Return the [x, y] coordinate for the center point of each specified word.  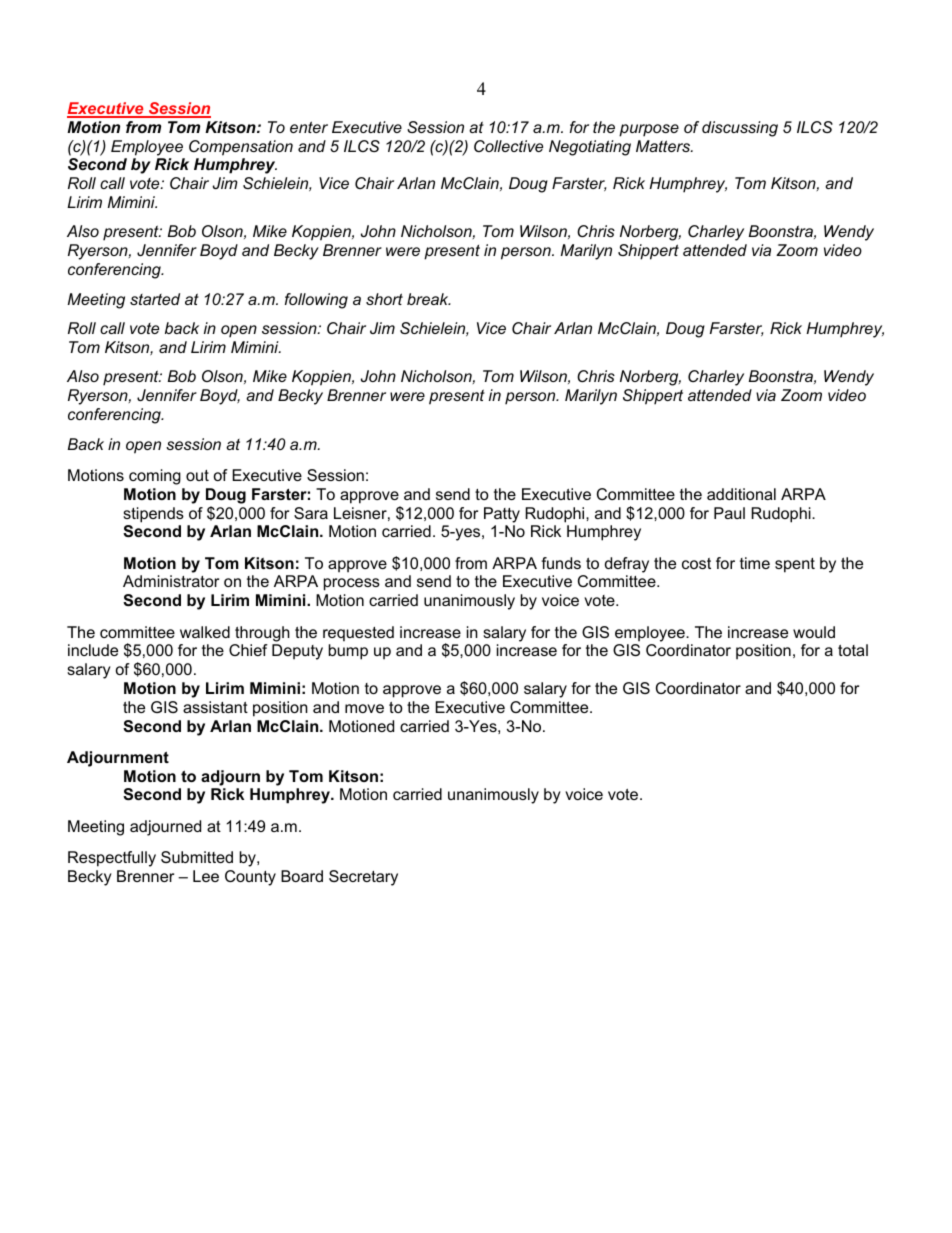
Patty [502, 515]
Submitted [197, 857]
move [364, 708]
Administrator [171, 581]
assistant [215, 707]
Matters [664, 146]
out [197, 475]
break [429, 299]
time [755, 563]
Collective [508, 146]
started [155, 299]
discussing [740, 129]
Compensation [241, 148]
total [853, 650]
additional [741, 494]
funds [561, 563]
